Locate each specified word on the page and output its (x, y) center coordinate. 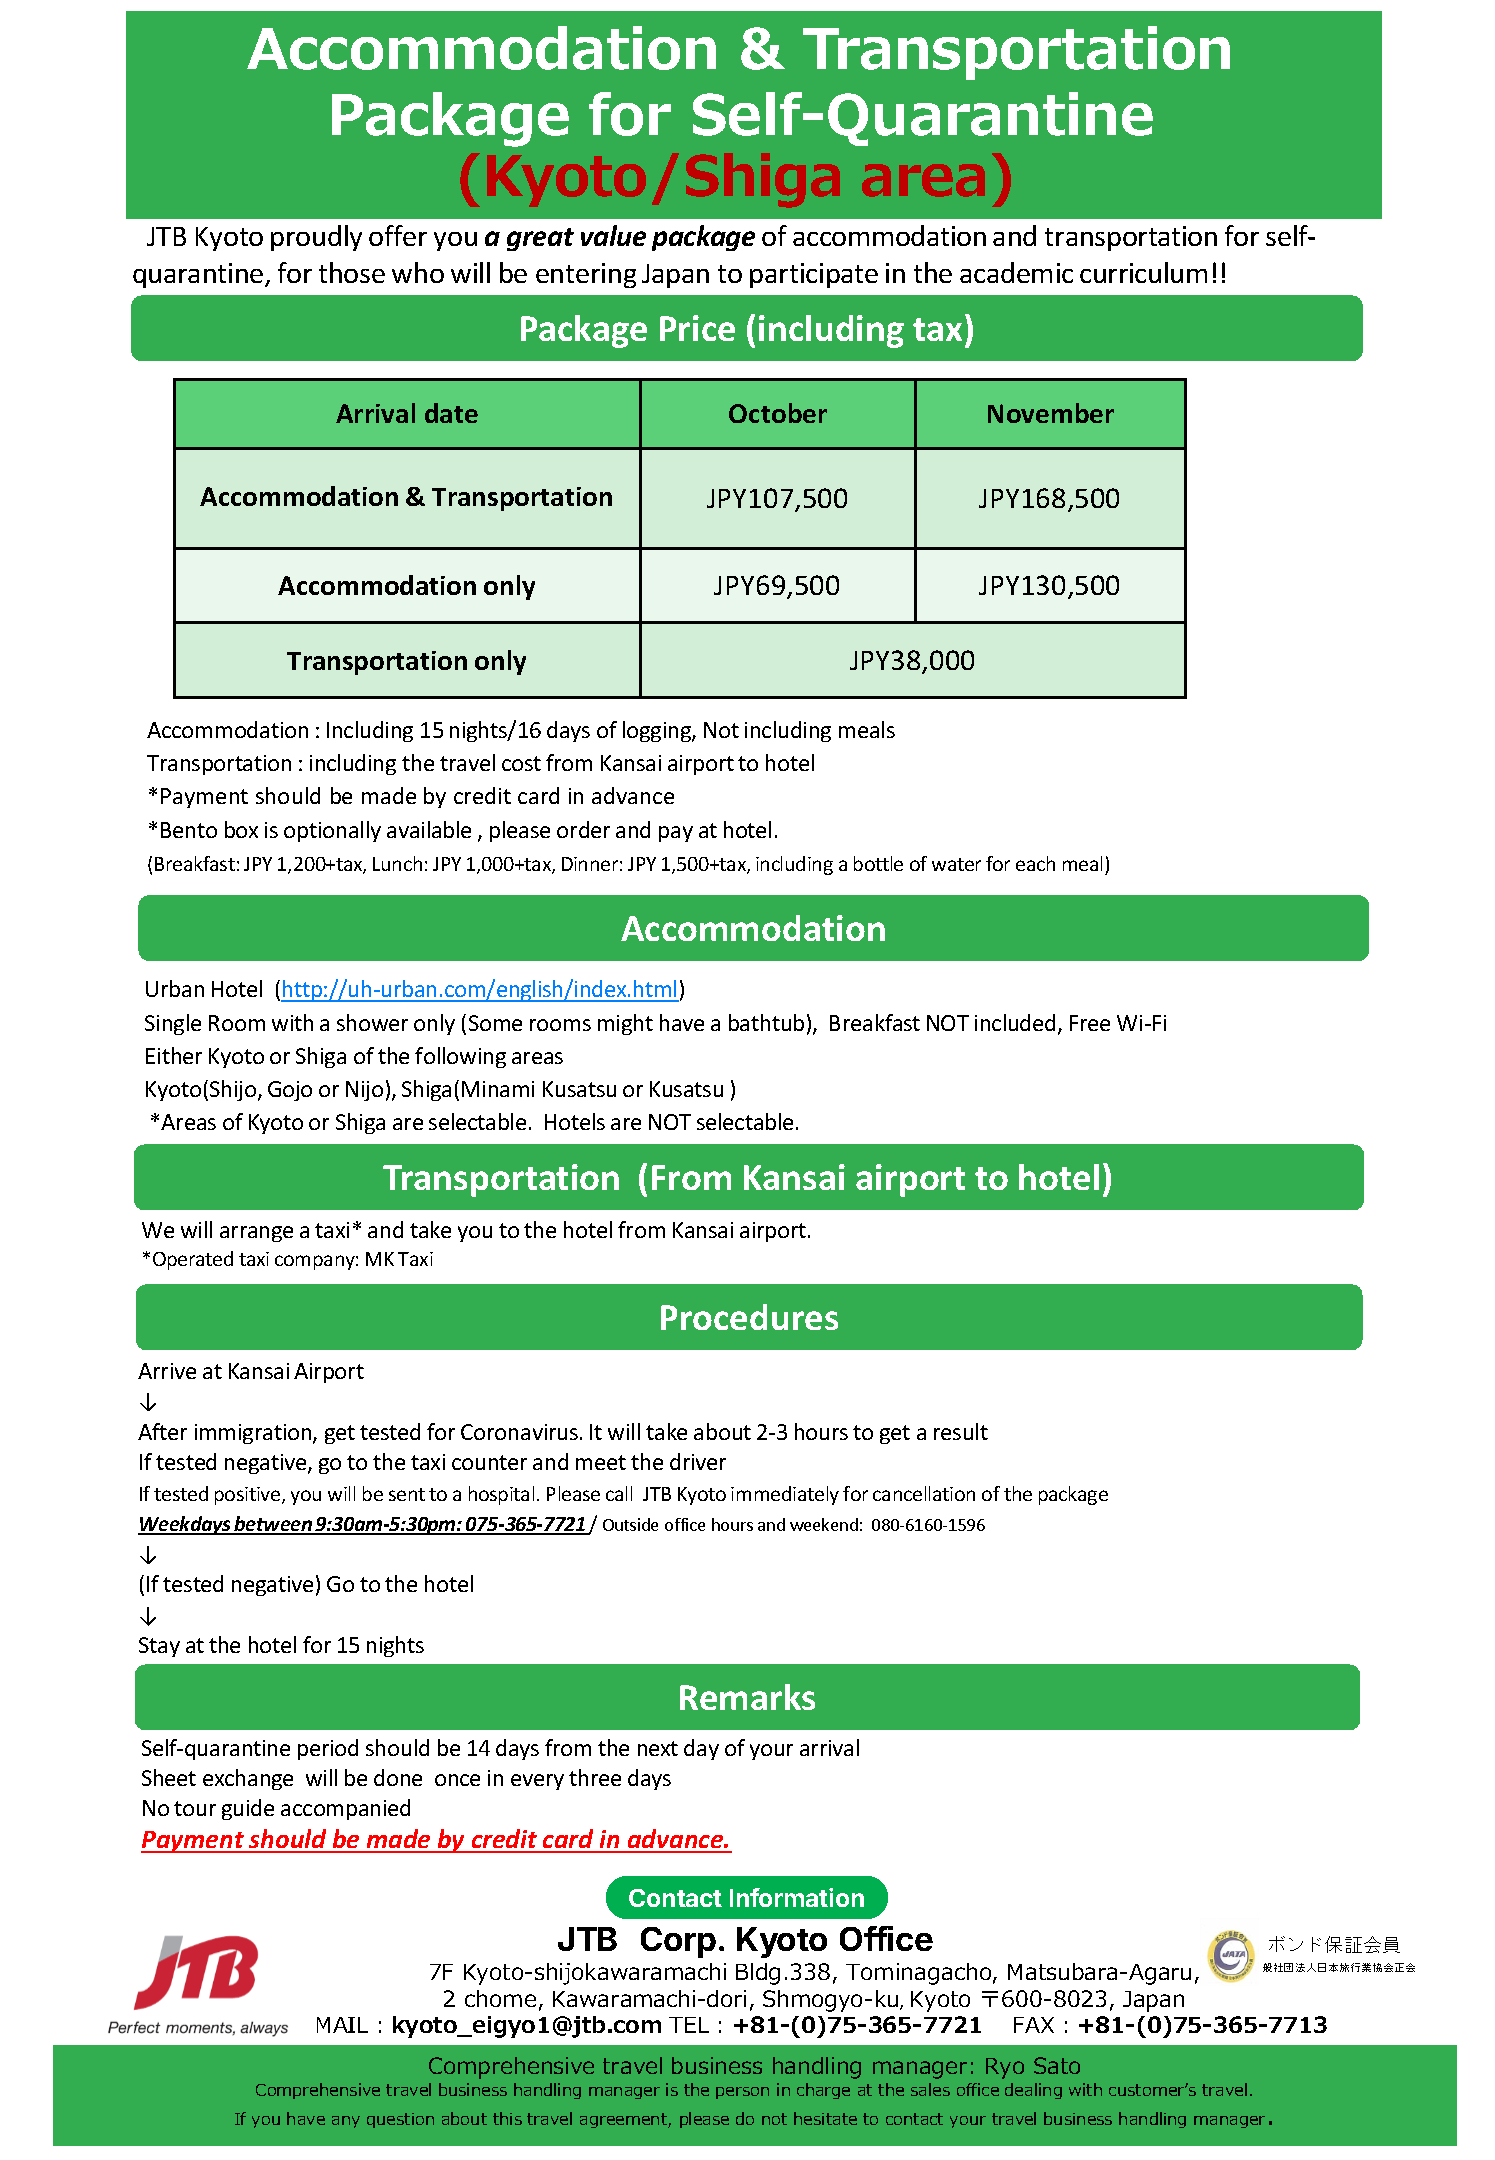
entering (586, 275)
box (241, 829)
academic (1016, 272)
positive (249, 1496)
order (583, 829)
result (961, 1431)
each (1035, 863)
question (400, 2120)
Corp (678, 1942)
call (619, 1493)
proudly (316, 238)
